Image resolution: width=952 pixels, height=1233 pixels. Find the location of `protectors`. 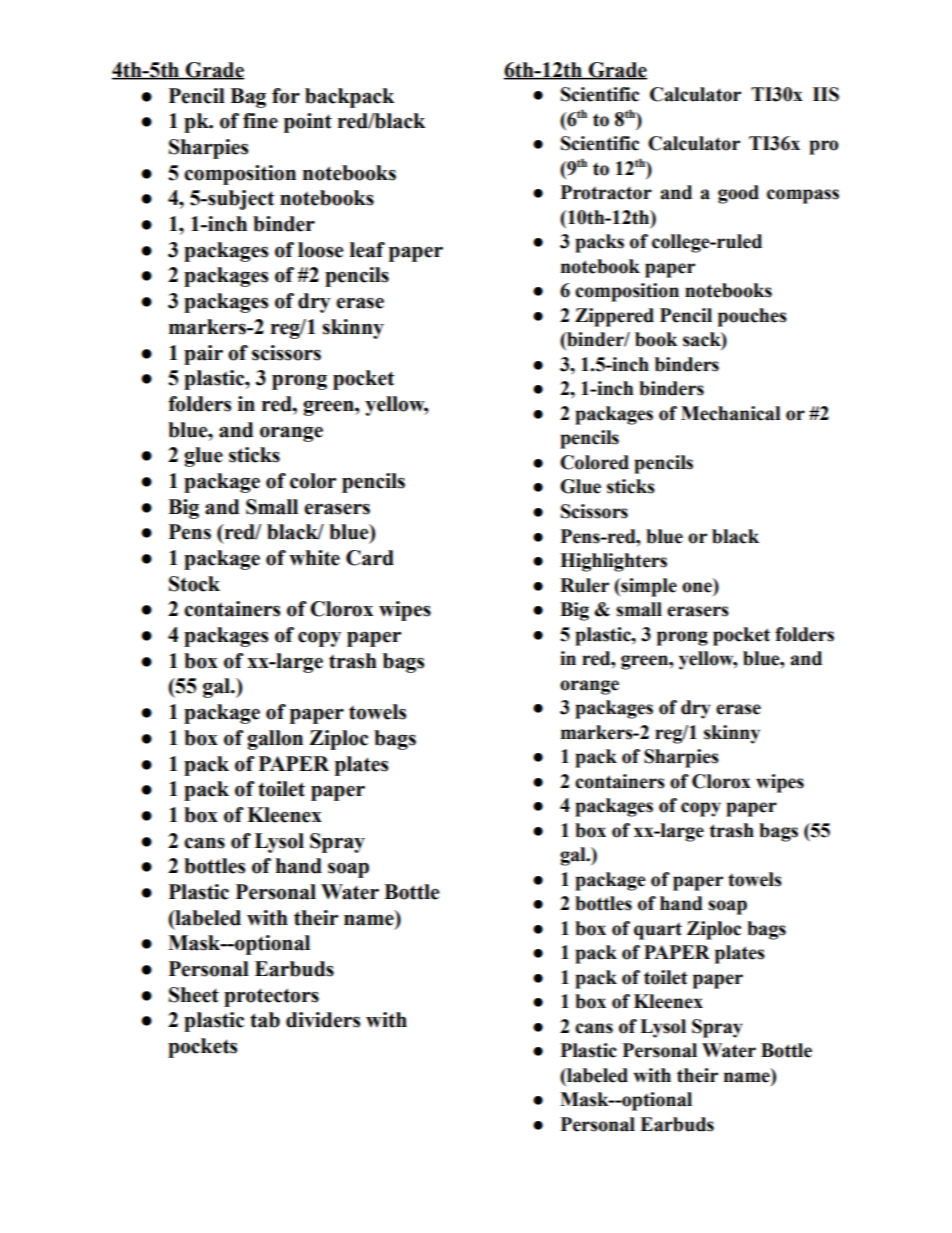

protectors is located at coordinates (271, 997).
